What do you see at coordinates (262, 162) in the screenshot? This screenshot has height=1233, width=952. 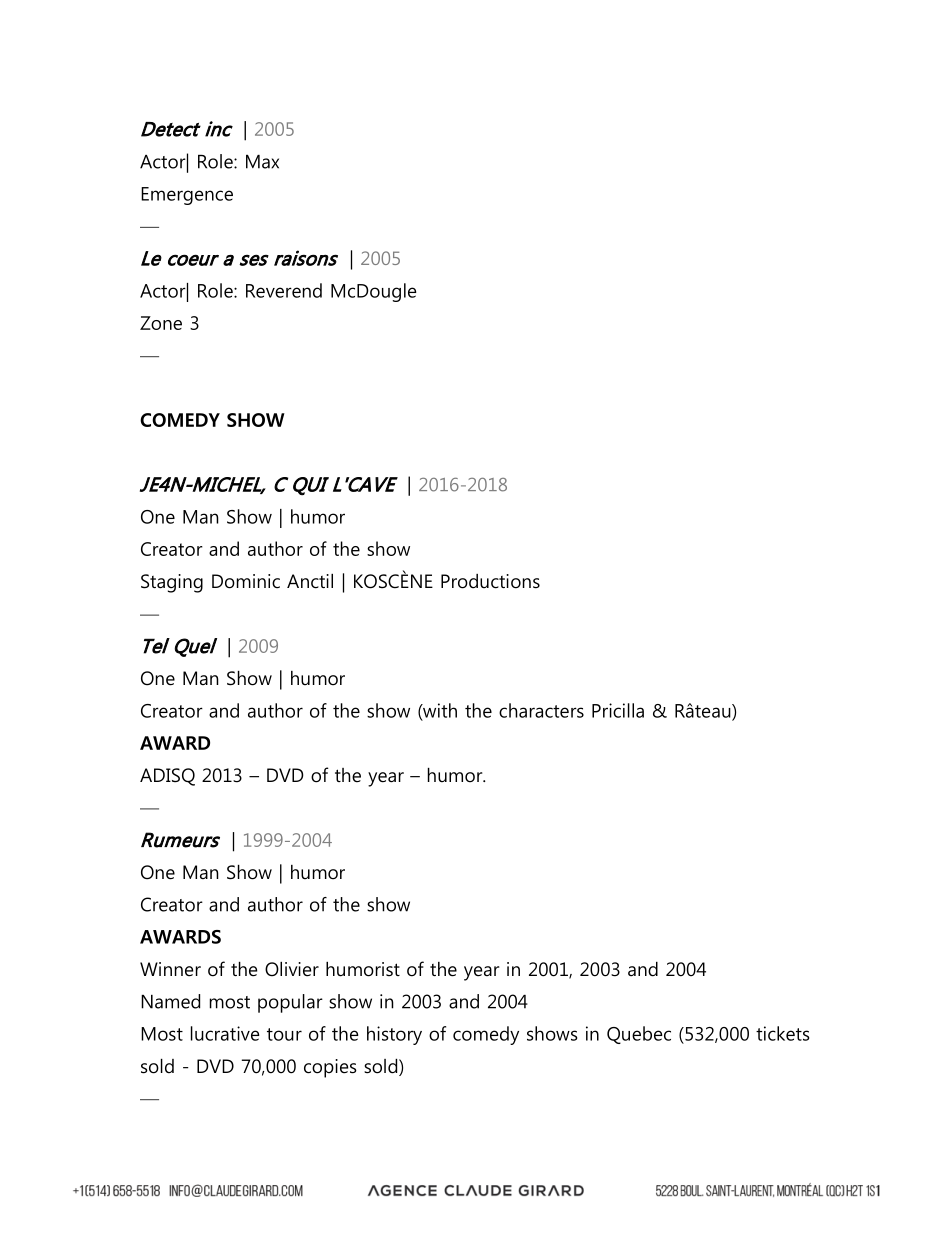 I see `Max` at bounding box center [262, 162].
